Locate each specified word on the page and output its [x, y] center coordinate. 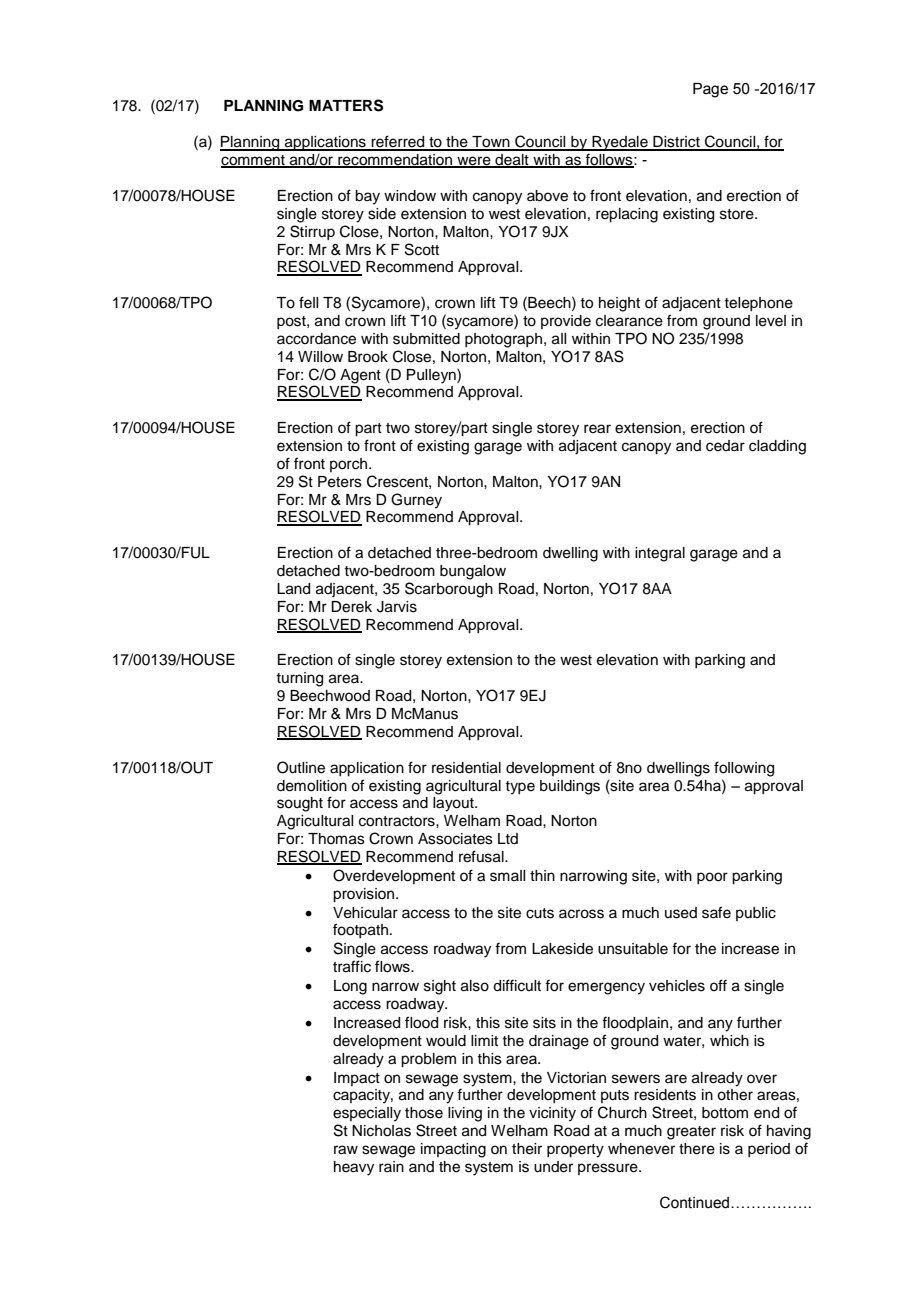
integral [660, 554]
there [697, 1149]
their [527, 1149]
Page [710, 90]
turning [299, 679]
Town [491, 143]
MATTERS [346, 105]
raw [346, 1150]
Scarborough [449, 590]
